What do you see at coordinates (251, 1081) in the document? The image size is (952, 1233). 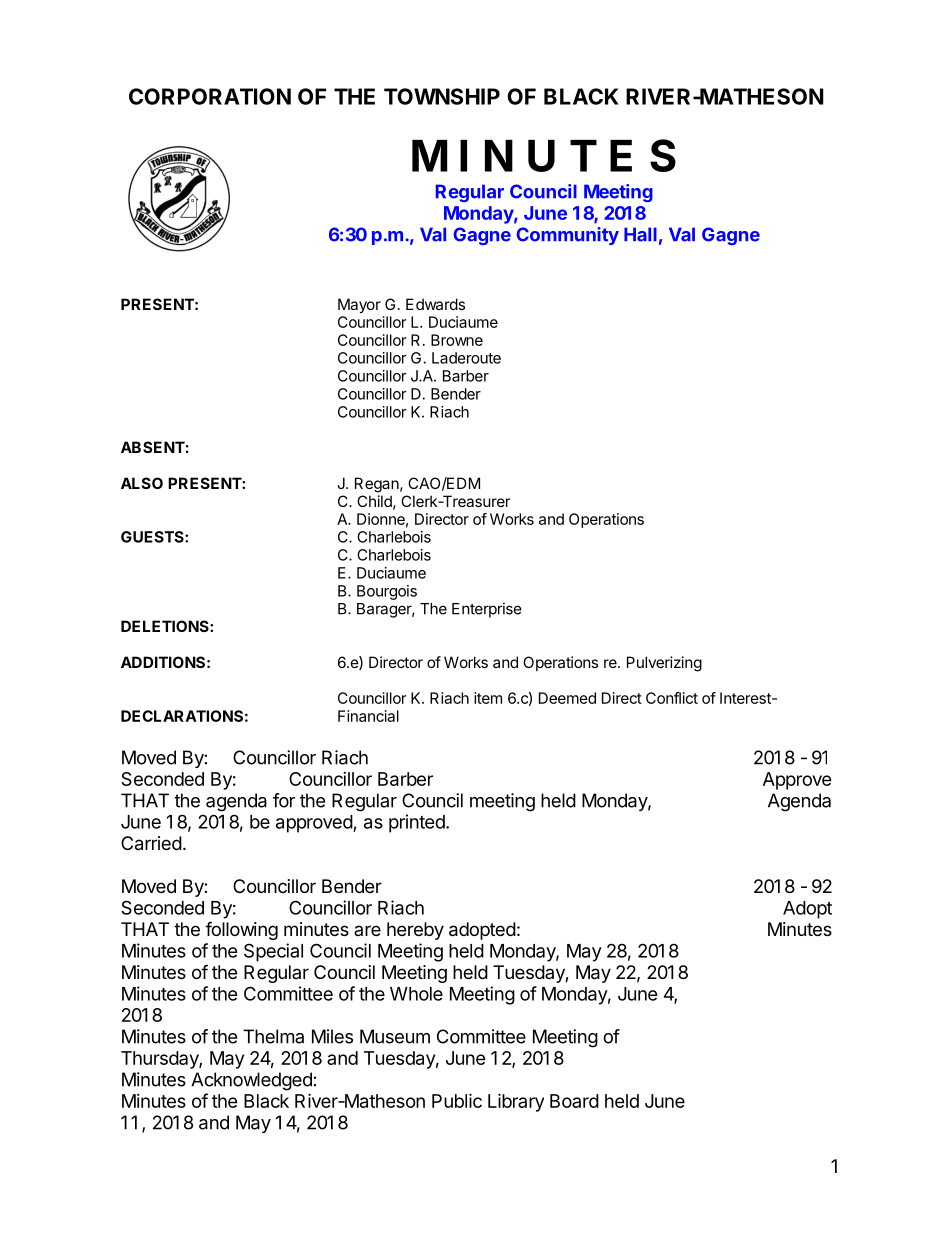 I see `Acknowledged` at bounding box center [251, 1081].
